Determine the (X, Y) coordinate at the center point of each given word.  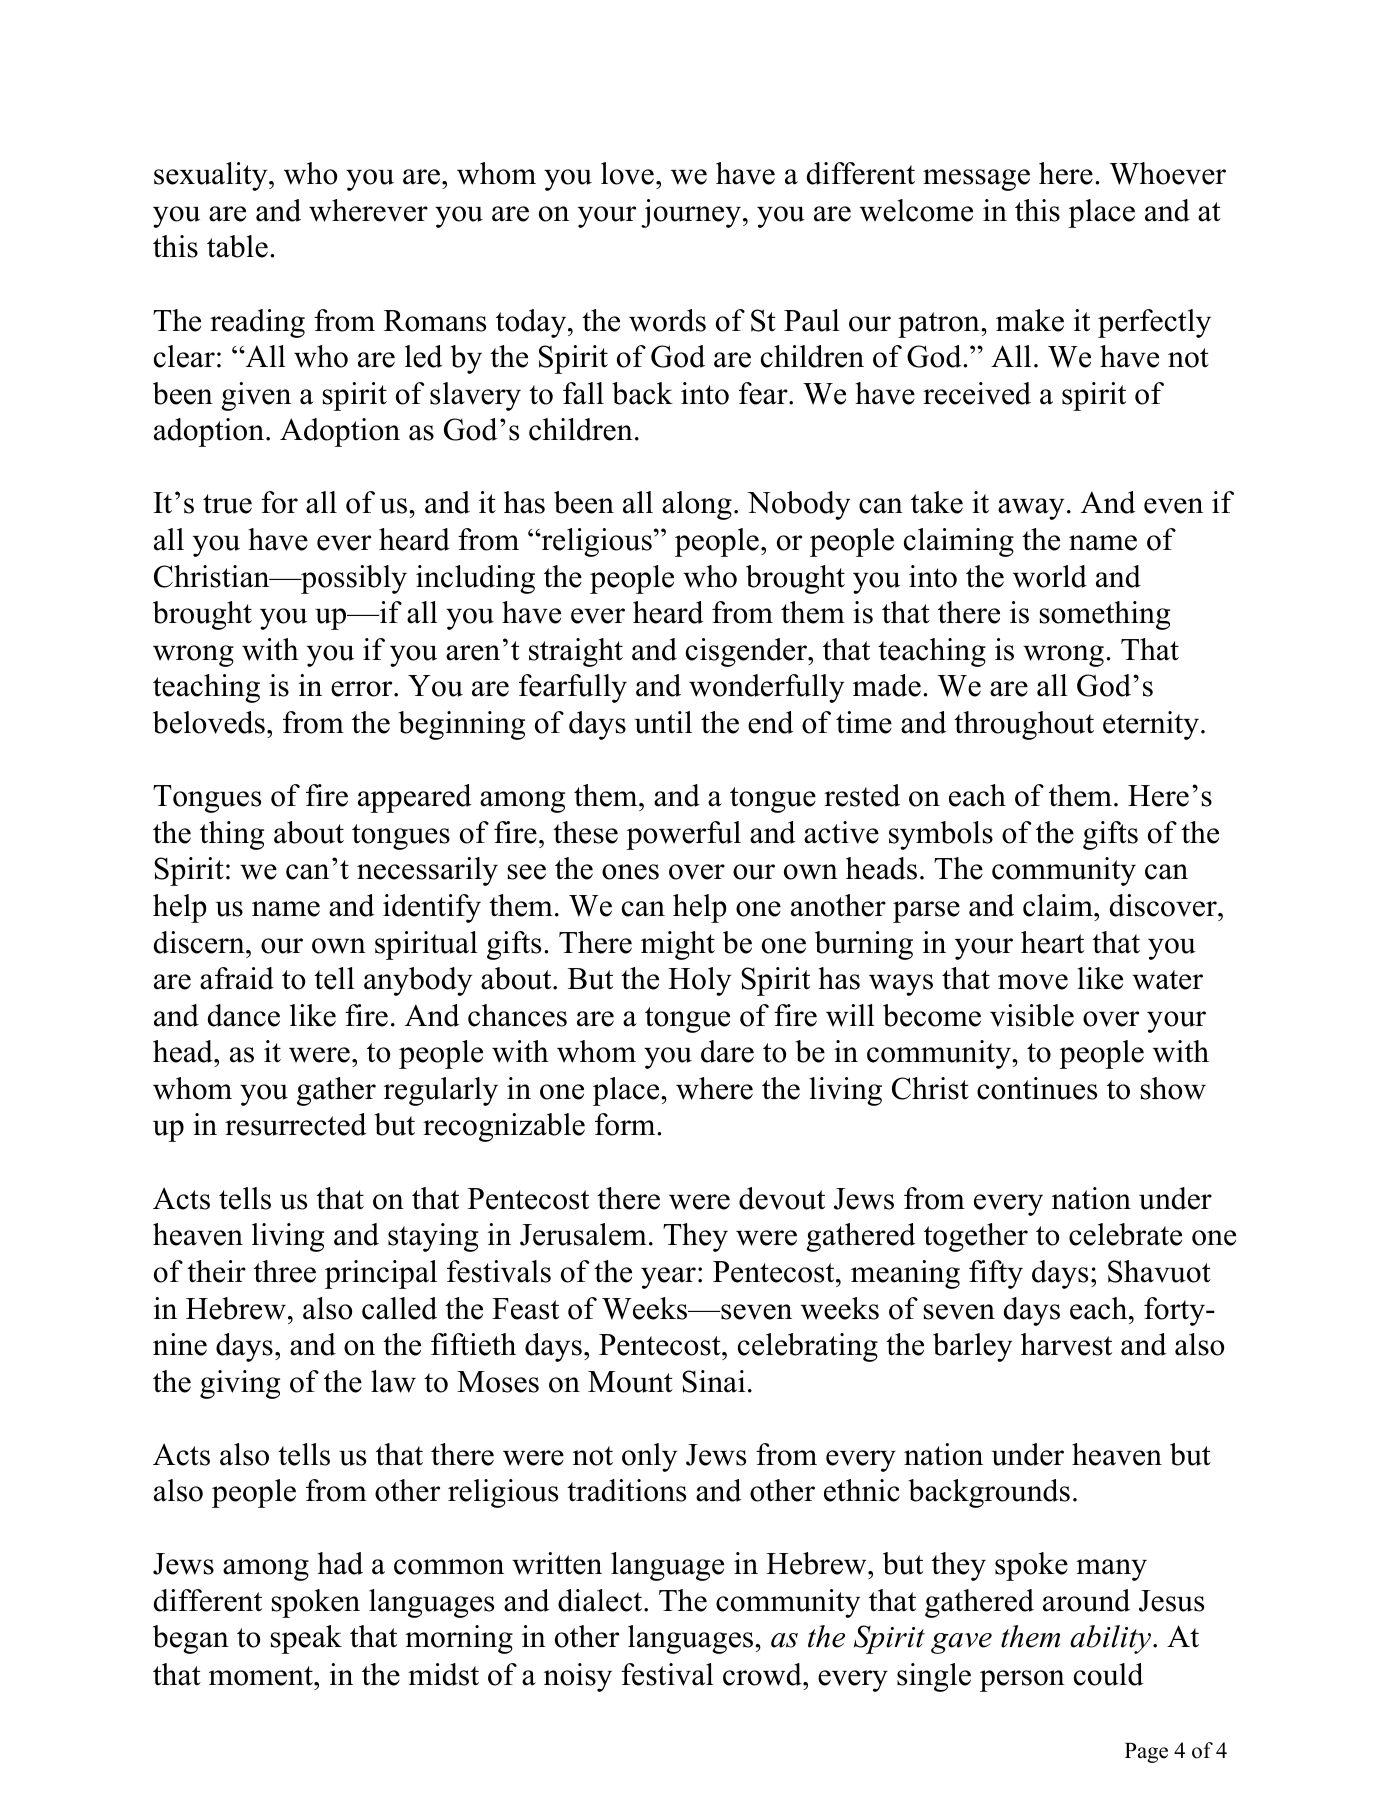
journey (691, 213)
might (678, 945)
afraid (237, 978)
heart (1052, 942)
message (976, 180)
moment (262, 1676)
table (237, 246)
